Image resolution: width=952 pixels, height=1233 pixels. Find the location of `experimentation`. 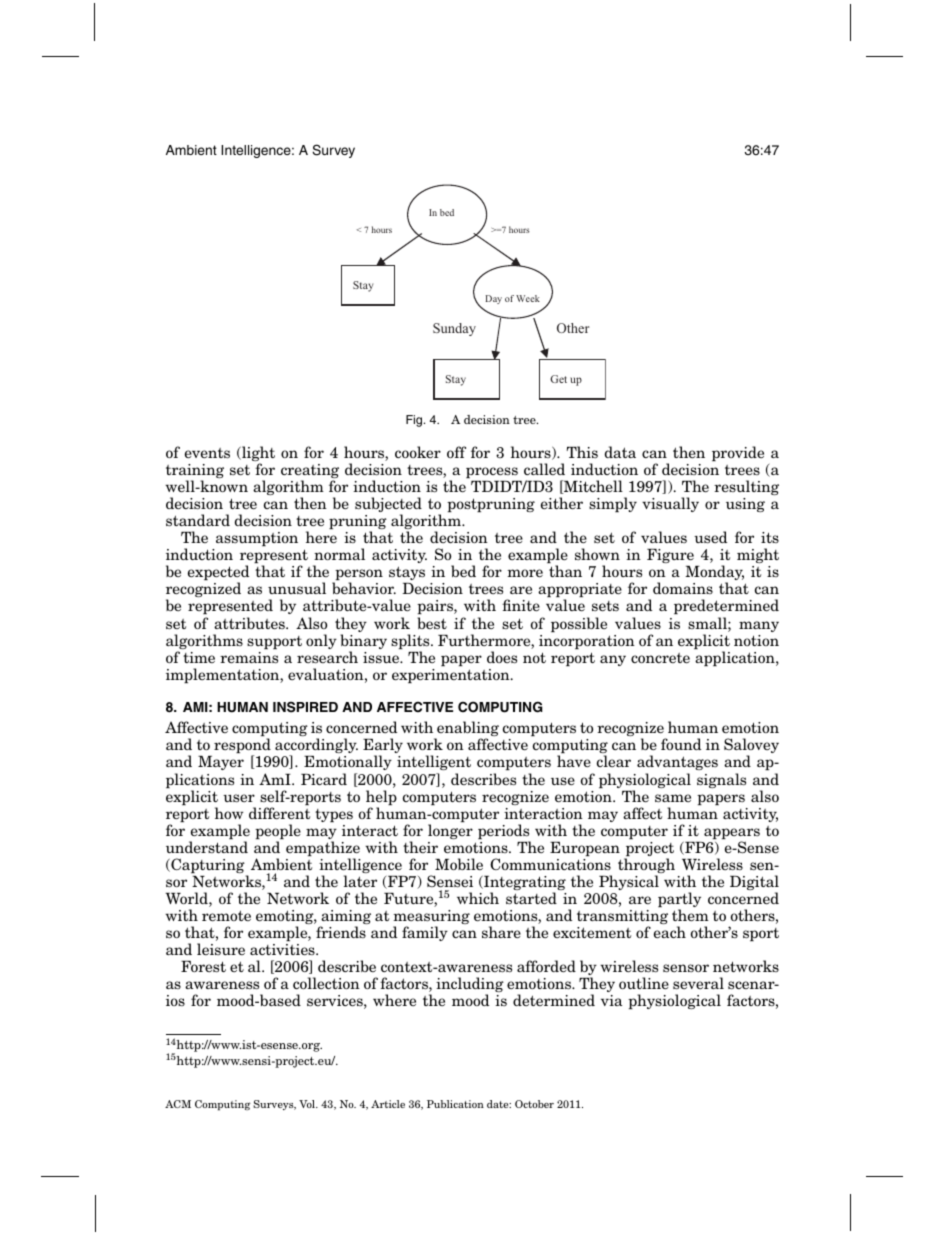

experimentation is located at coordinates (452, 676).
